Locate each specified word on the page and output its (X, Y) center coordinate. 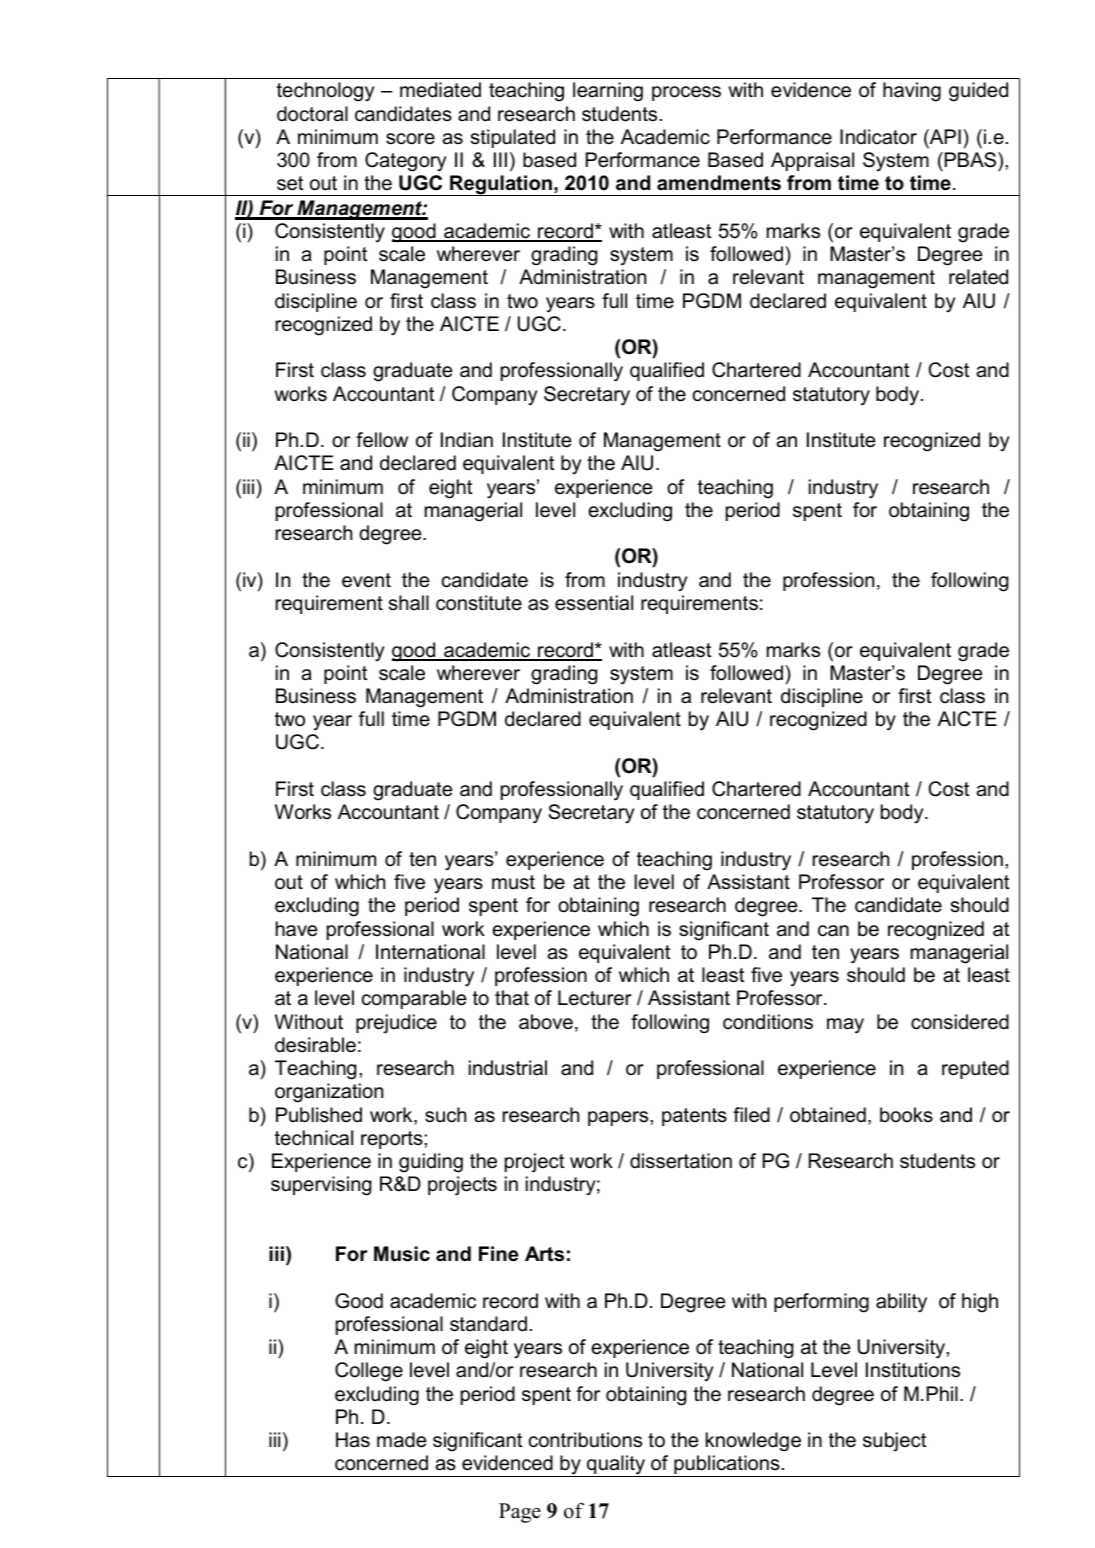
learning (608, 92)
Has (353, 1440)
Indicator (878, 137)
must (513, 882)
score (410, 139)
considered (960, 1022)
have (296, 929)
